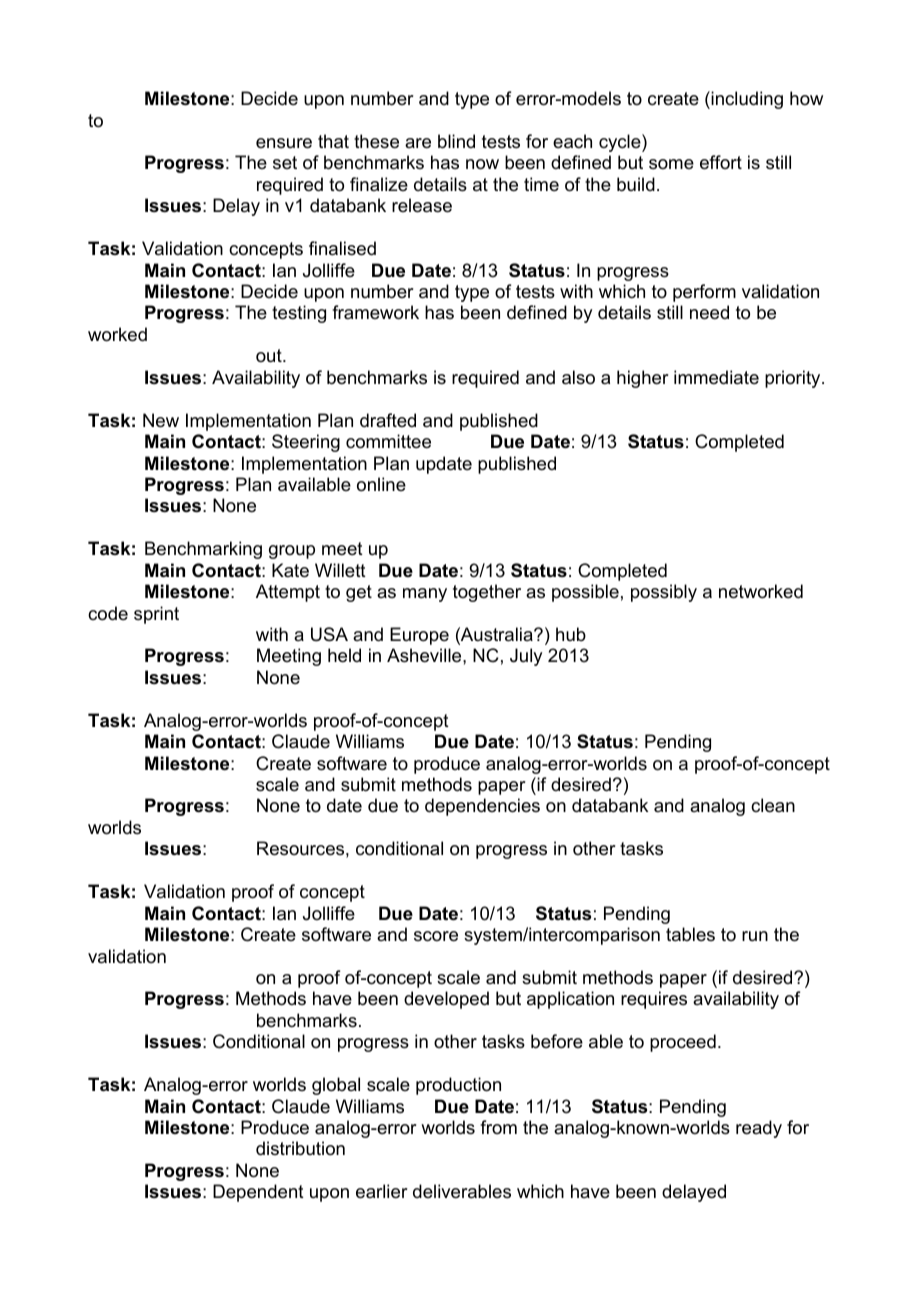  Describe the element at coordinates (258, 1193) in the document. I see `Dependent` at that location.
